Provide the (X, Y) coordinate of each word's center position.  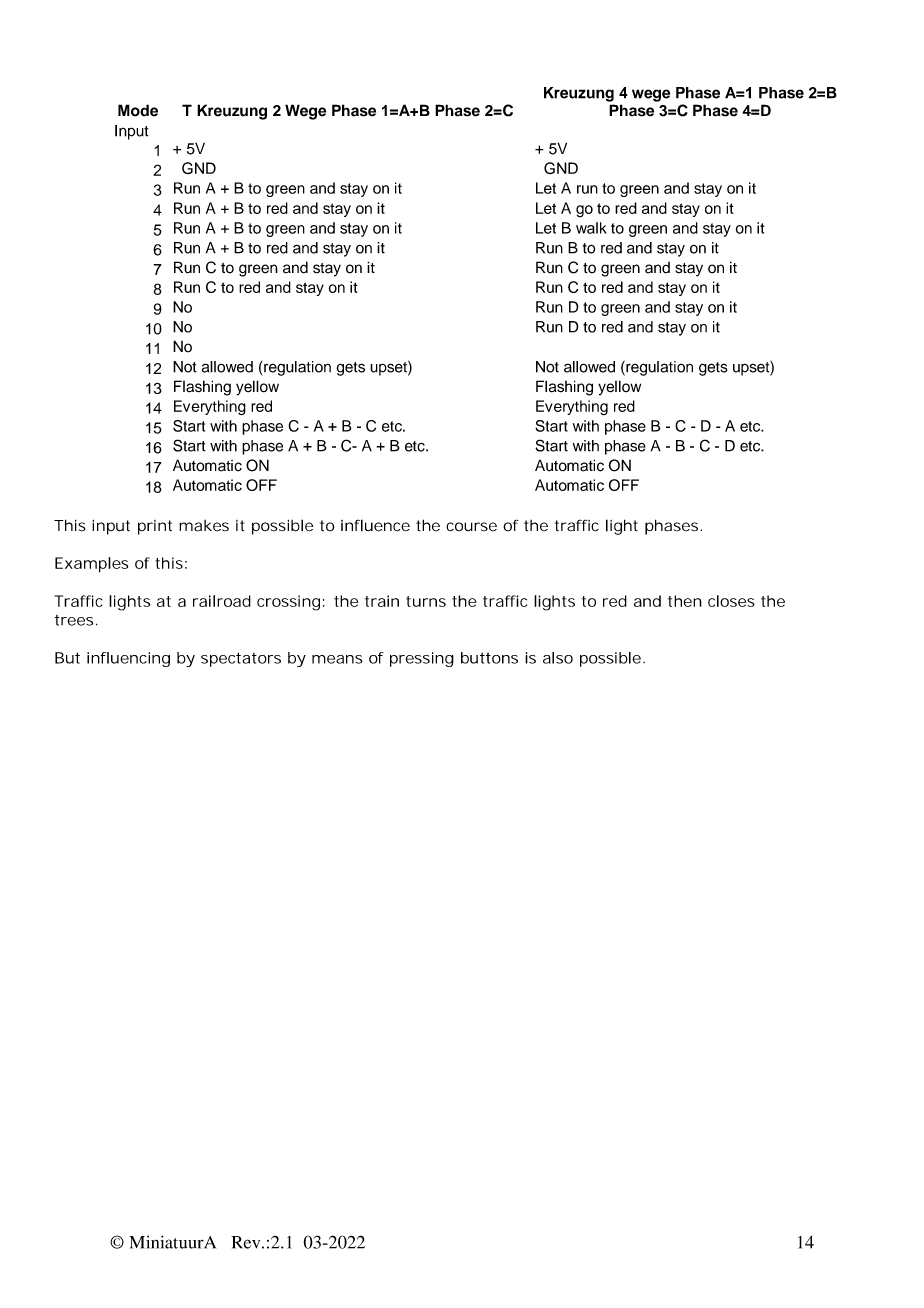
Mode (138, 110)
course (471, 527)
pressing (422, 659)
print (155, 527)
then (685, 601)
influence (375, 525)
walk (591, 228)
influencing (128, 659)
